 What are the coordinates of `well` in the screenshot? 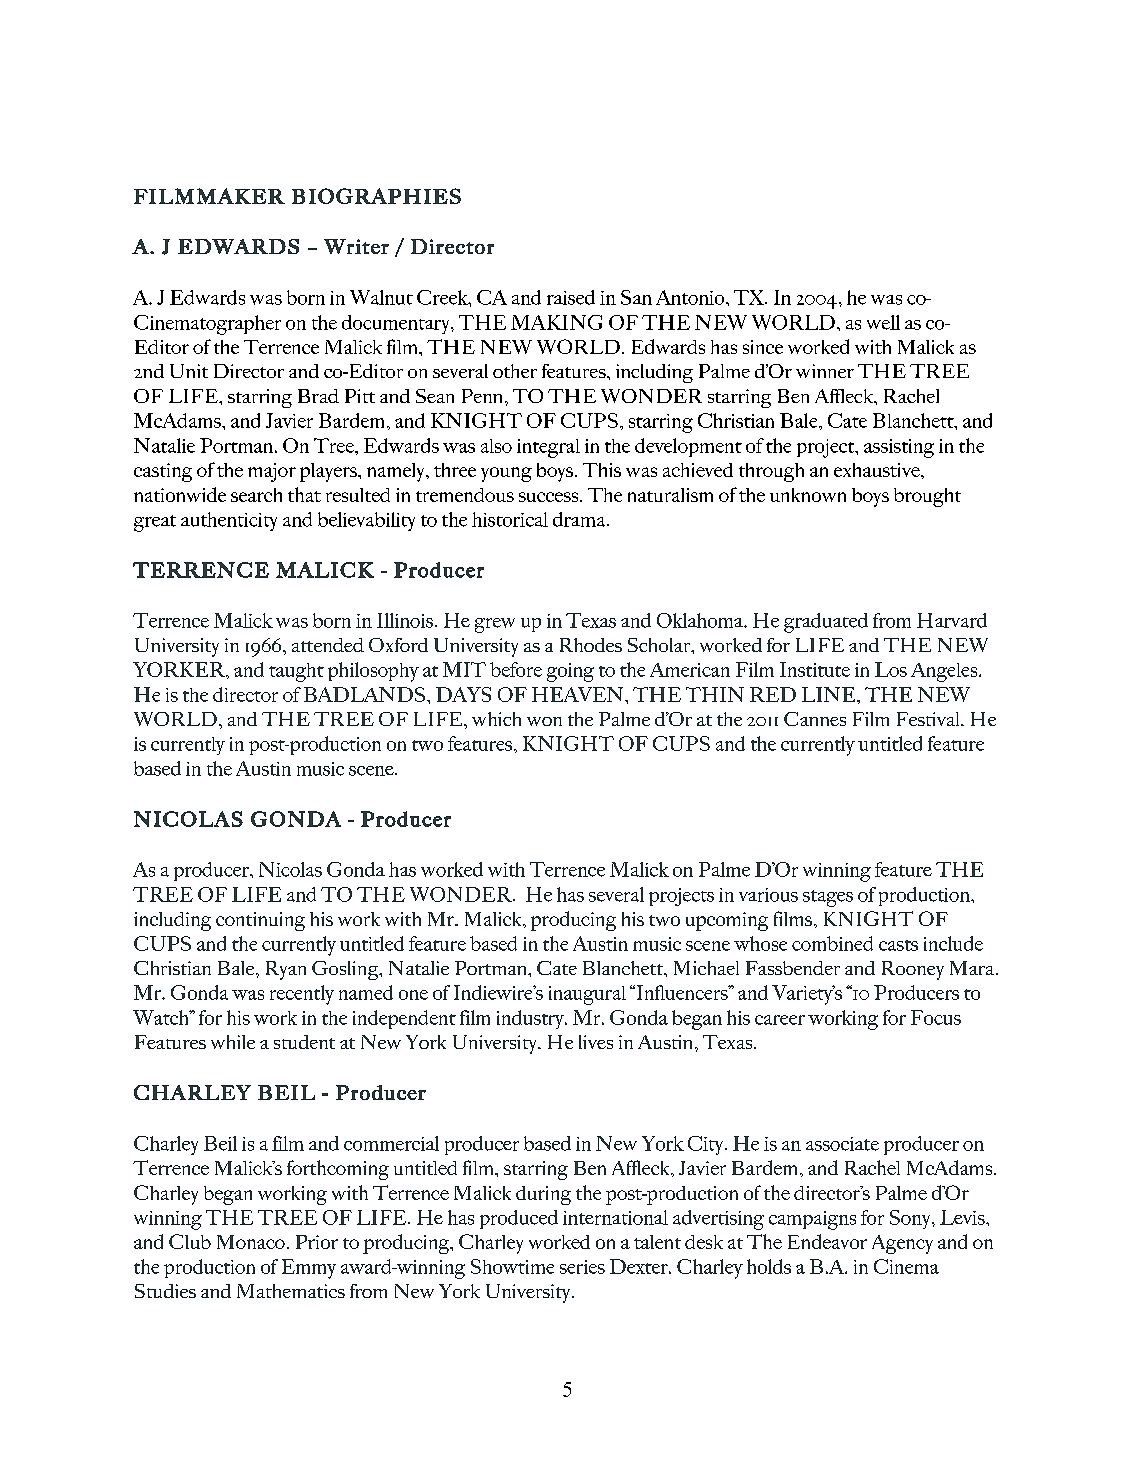 It's located at (883, 322).
